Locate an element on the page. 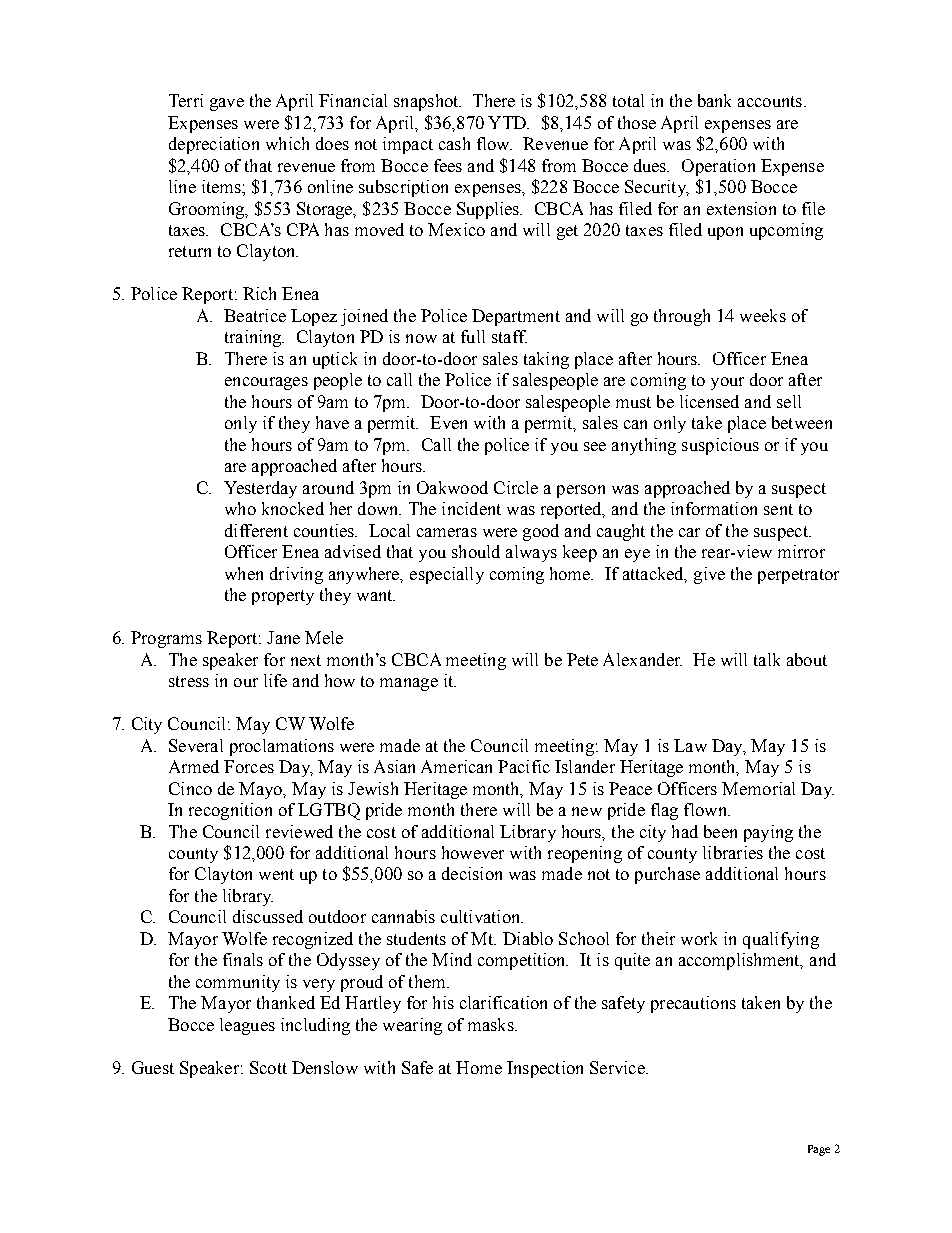 The width and height of the page is (952, 1233). went is located at coordinates (276, 874).
